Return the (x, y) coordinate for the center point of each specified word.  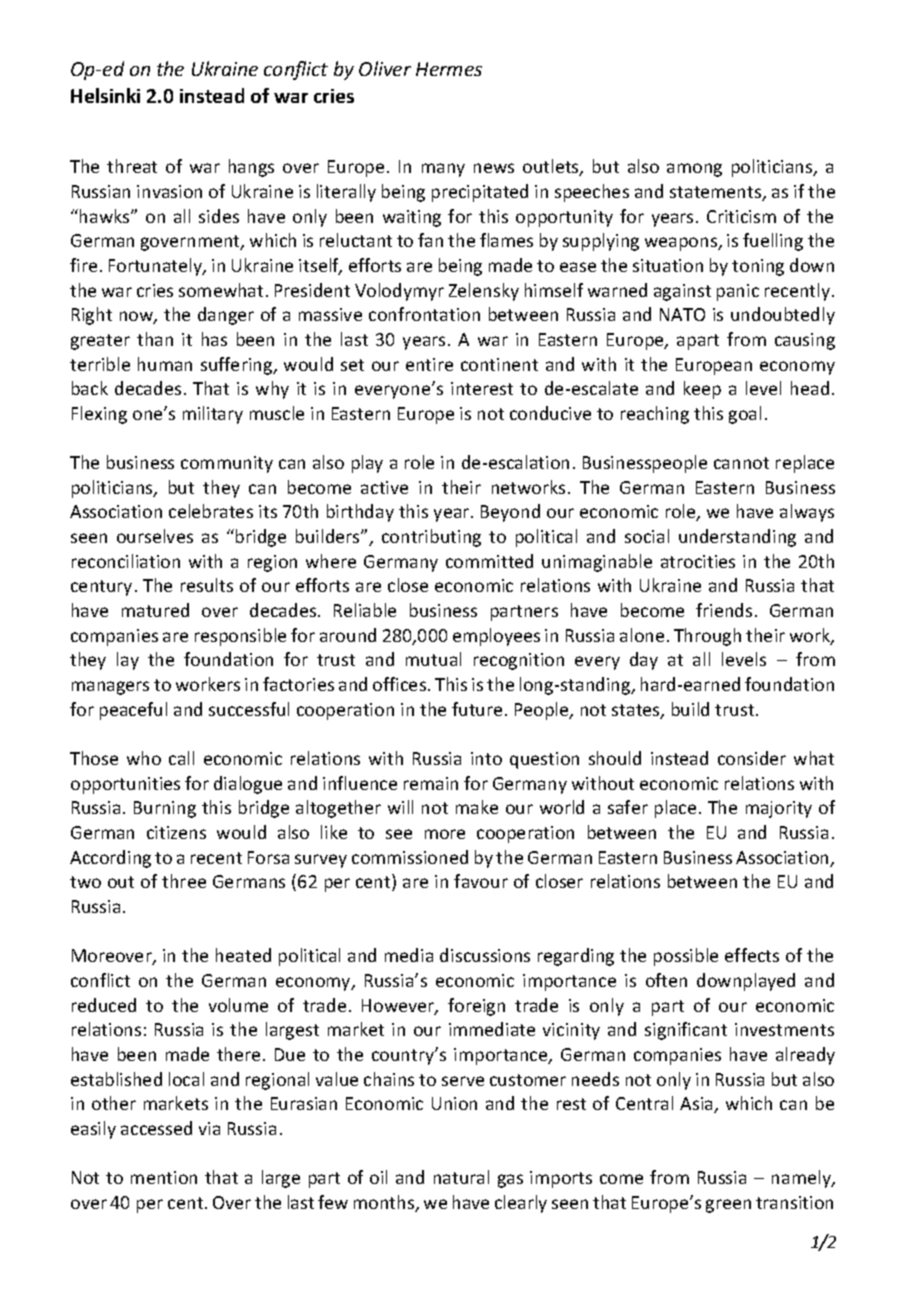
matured (155, 610)
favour (481, 881)
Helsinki (105, 95)
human (165, 364)
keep (702, 390)
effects (752, 955)
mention (164, 1177)
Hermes (449, 69)
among (694, 170)
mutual (433, 659)
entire (429, 364)
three (184, 881)
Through (707, 637)
